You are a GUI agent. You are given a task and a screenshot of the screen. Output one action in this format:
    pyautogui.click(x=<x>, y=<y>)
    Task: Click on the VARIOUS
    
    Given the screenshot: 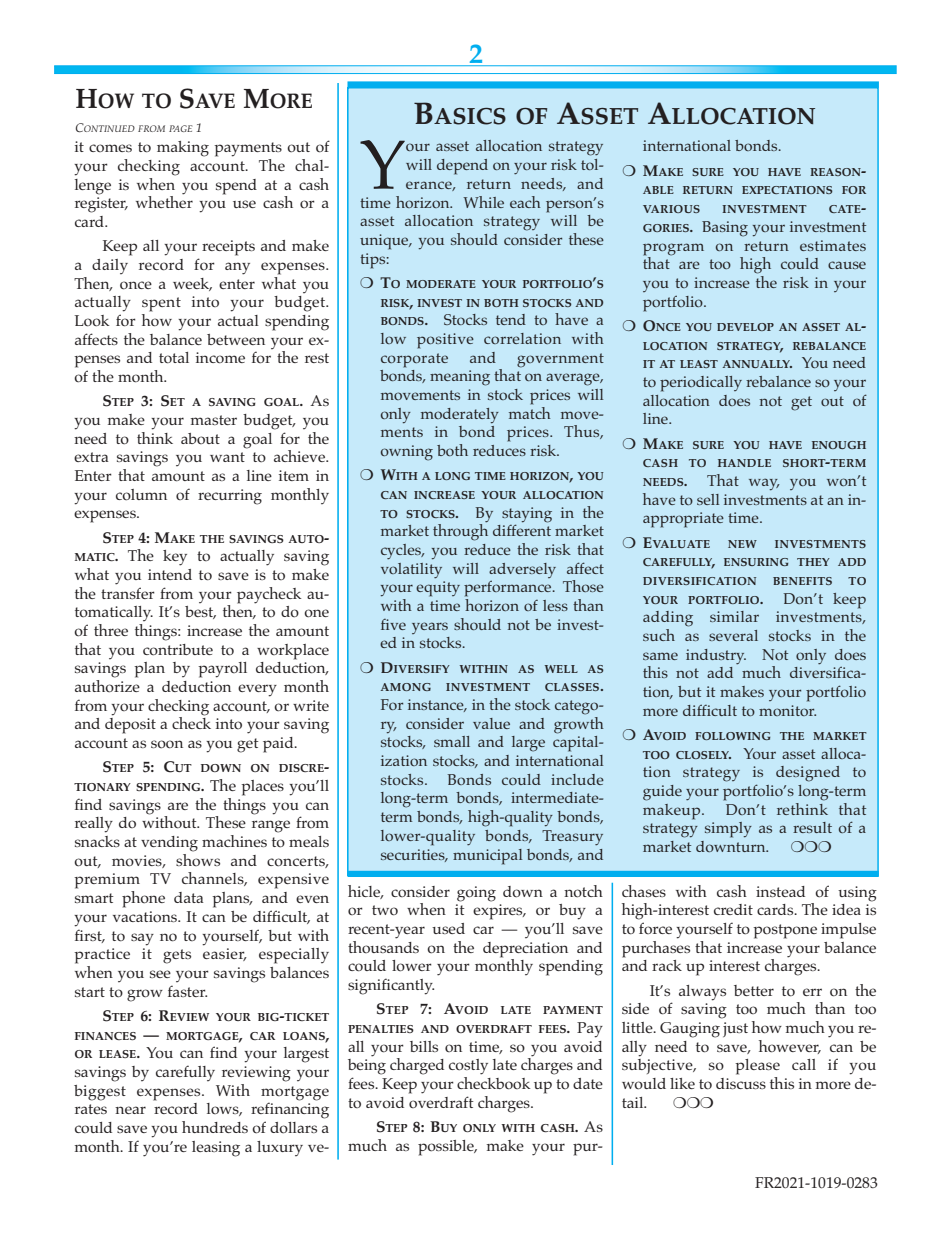 What is the action you would take?
    pyautogui.click(x=671, y=209)
